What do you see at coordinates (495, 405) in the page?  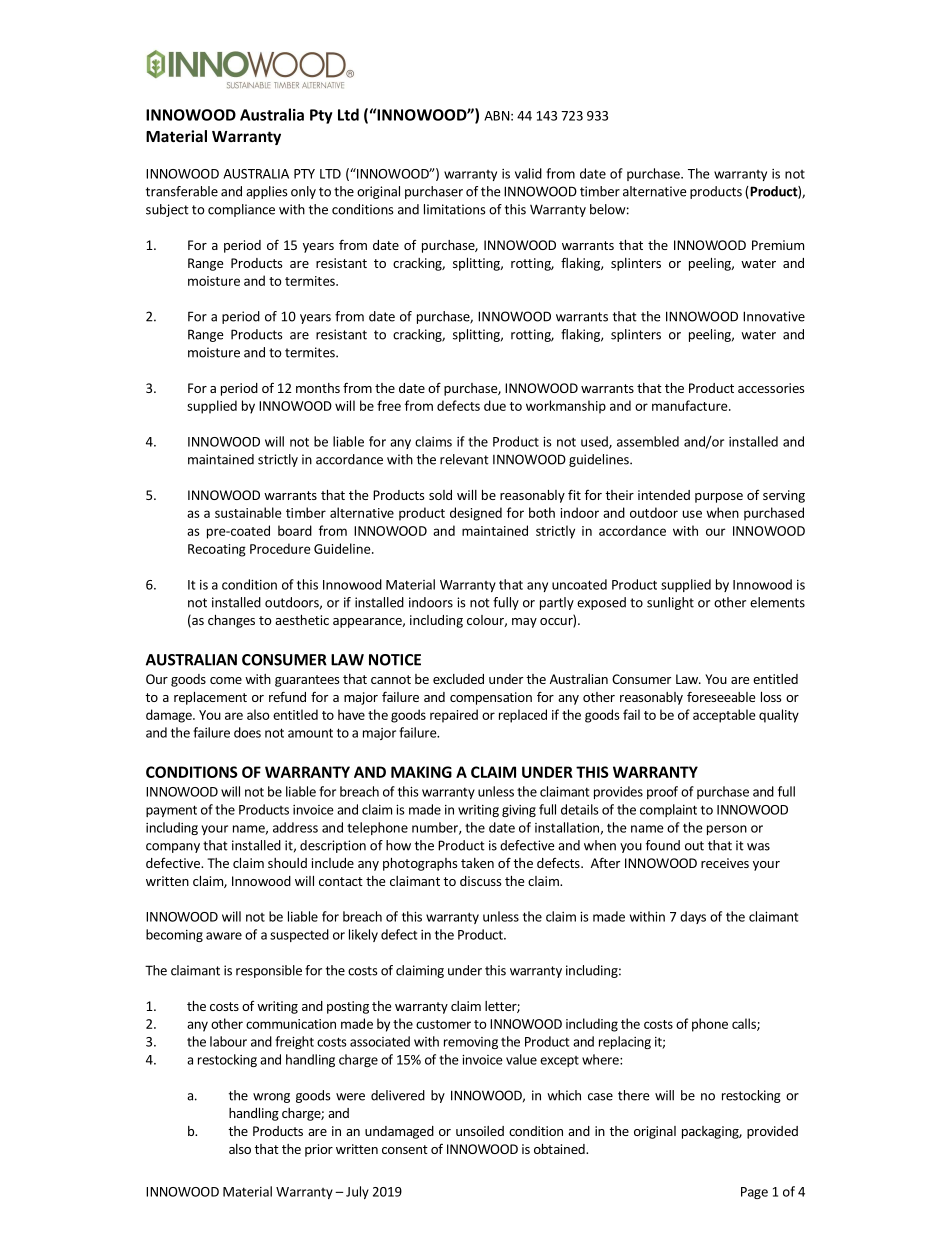 I see `due` at bounding box center [495, 405].
